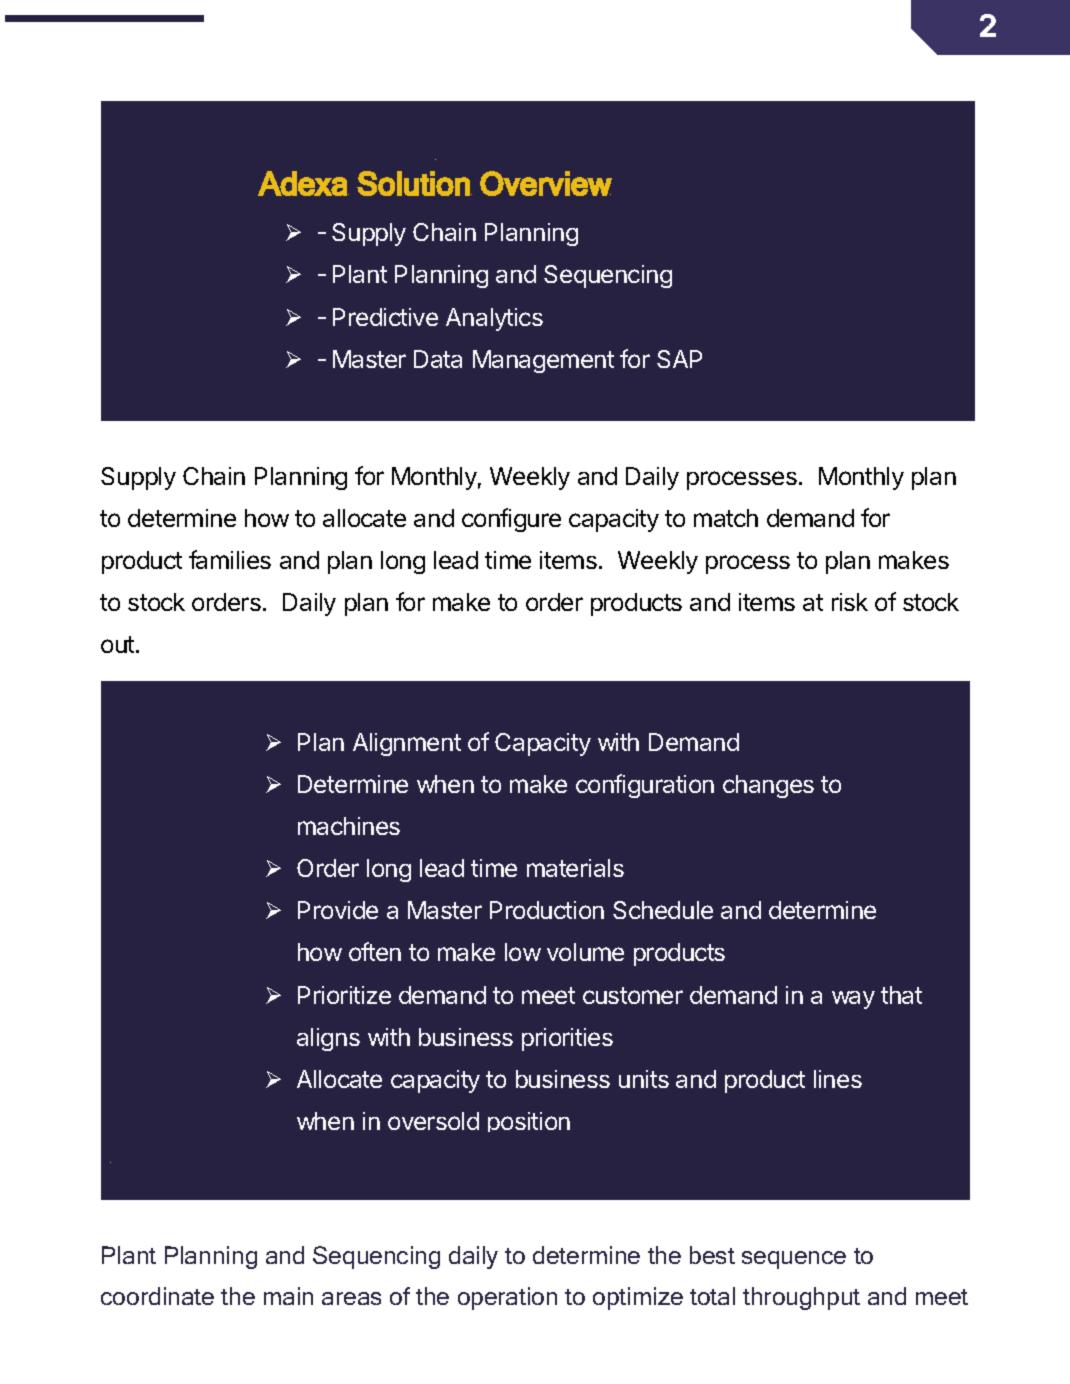  What do you see at coordinates (511, 520) in the screenshot?
I see `configure` at bounding box center [511, 520].
